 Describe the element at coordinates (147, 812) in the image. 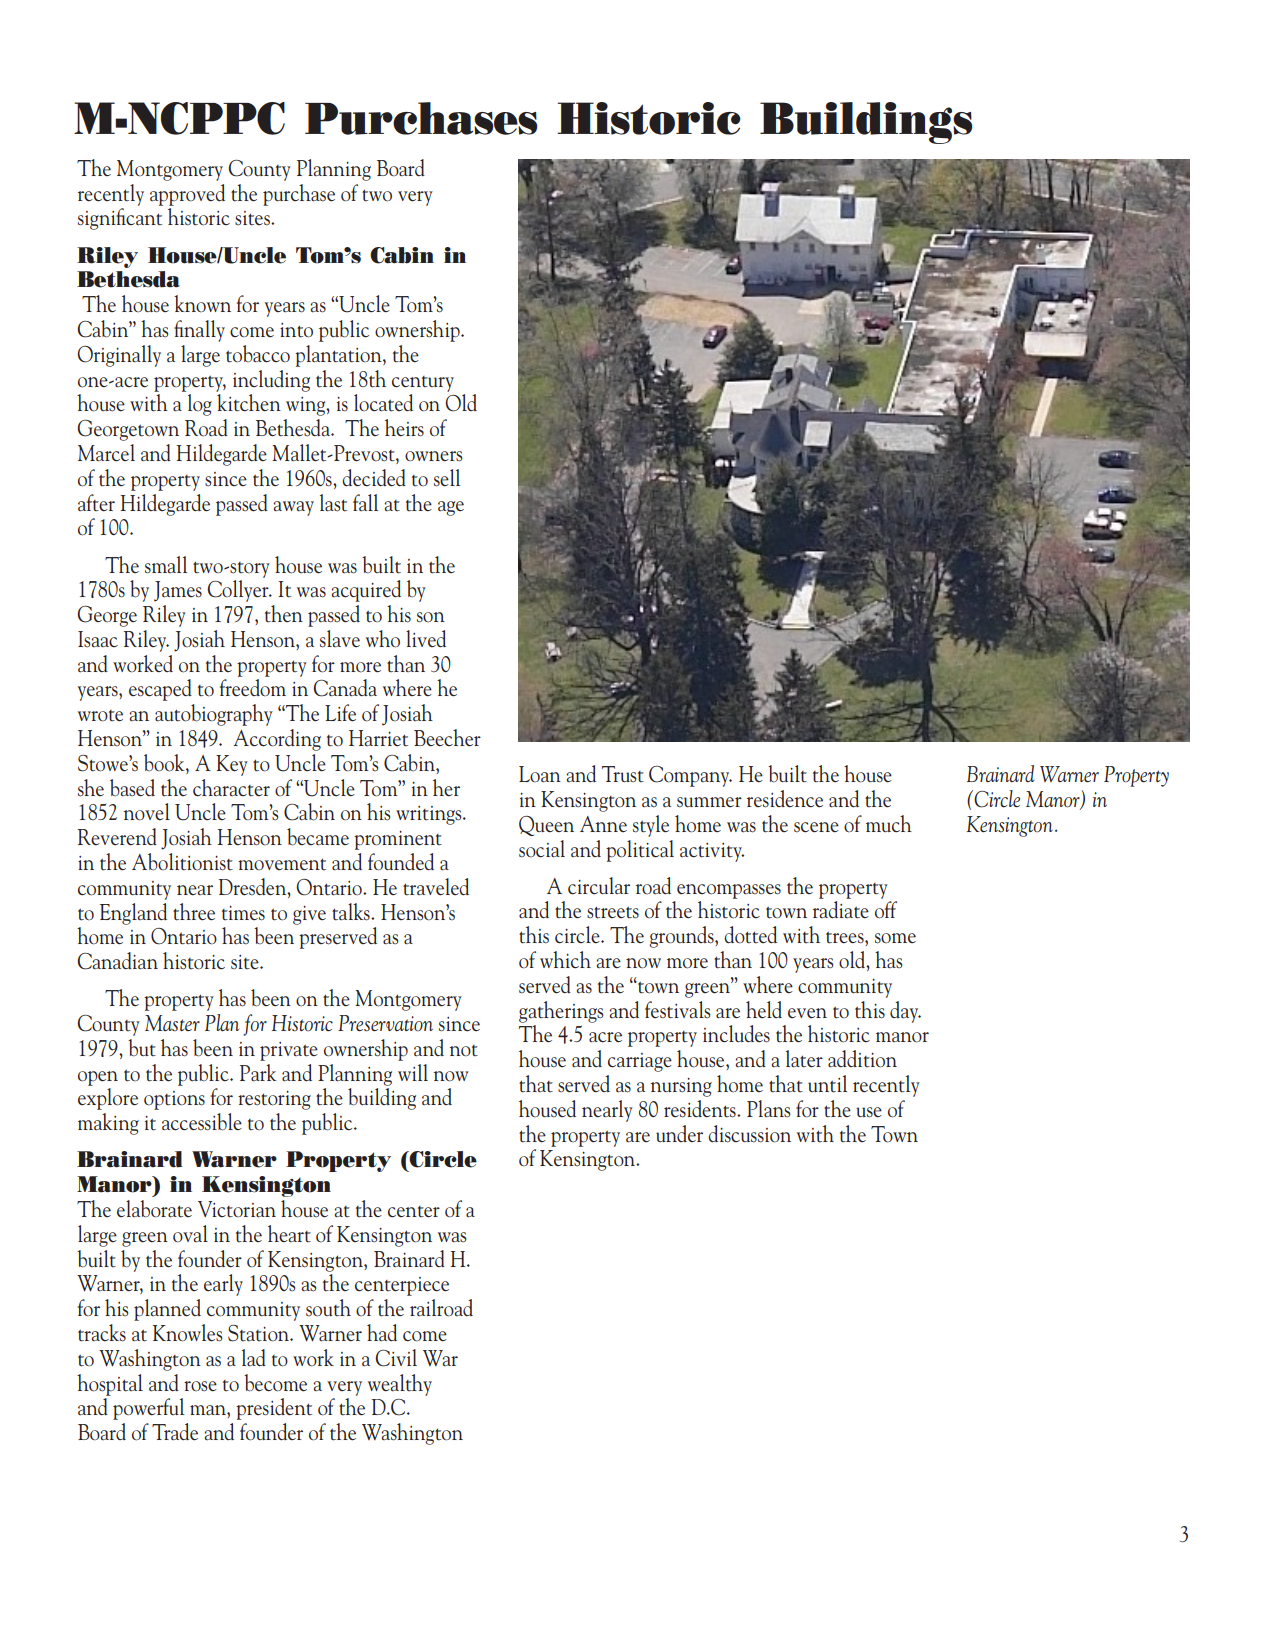

I see `novel` at that location.
